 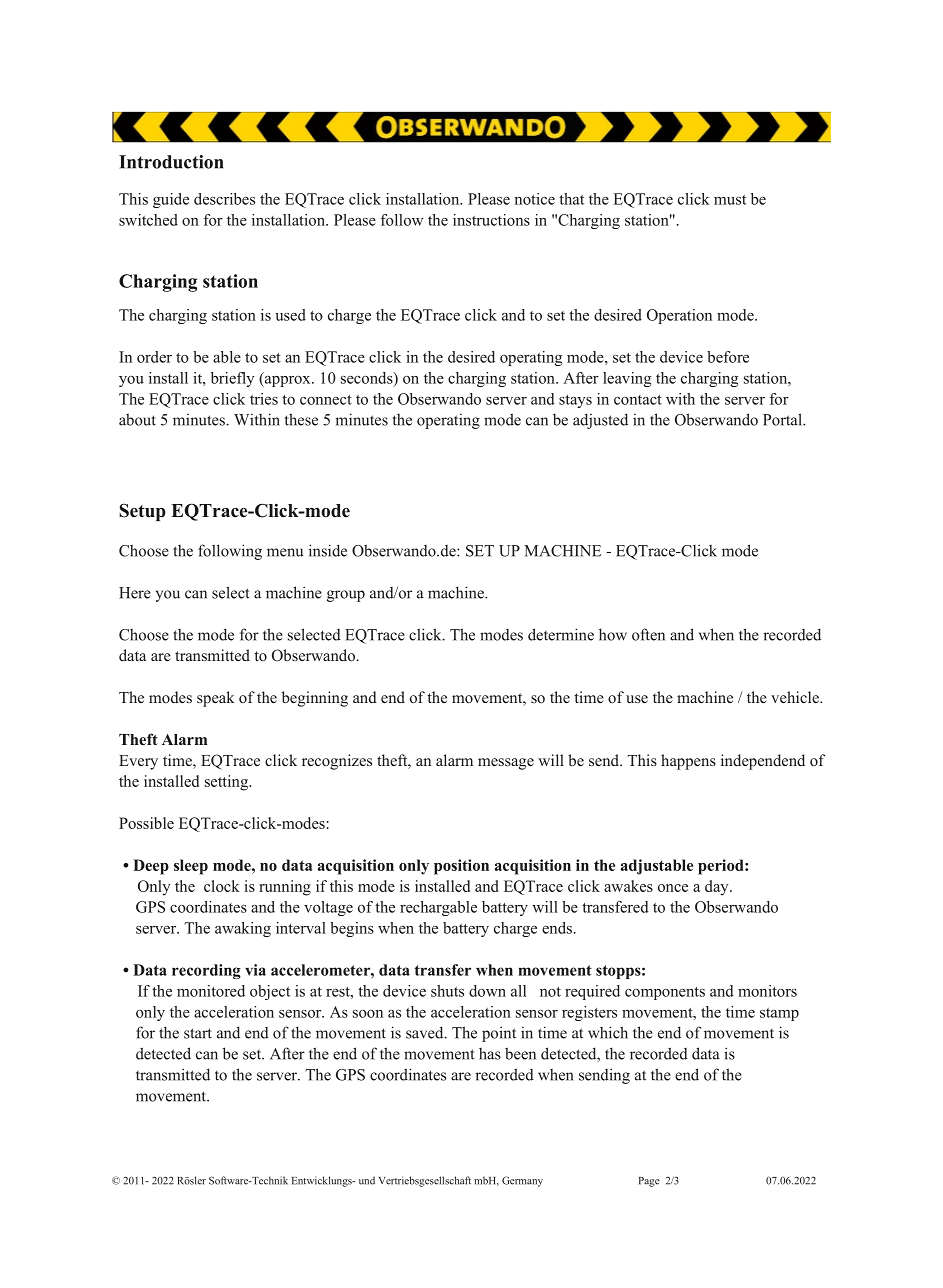 I want to click on position, so click(x=461, y=867).
